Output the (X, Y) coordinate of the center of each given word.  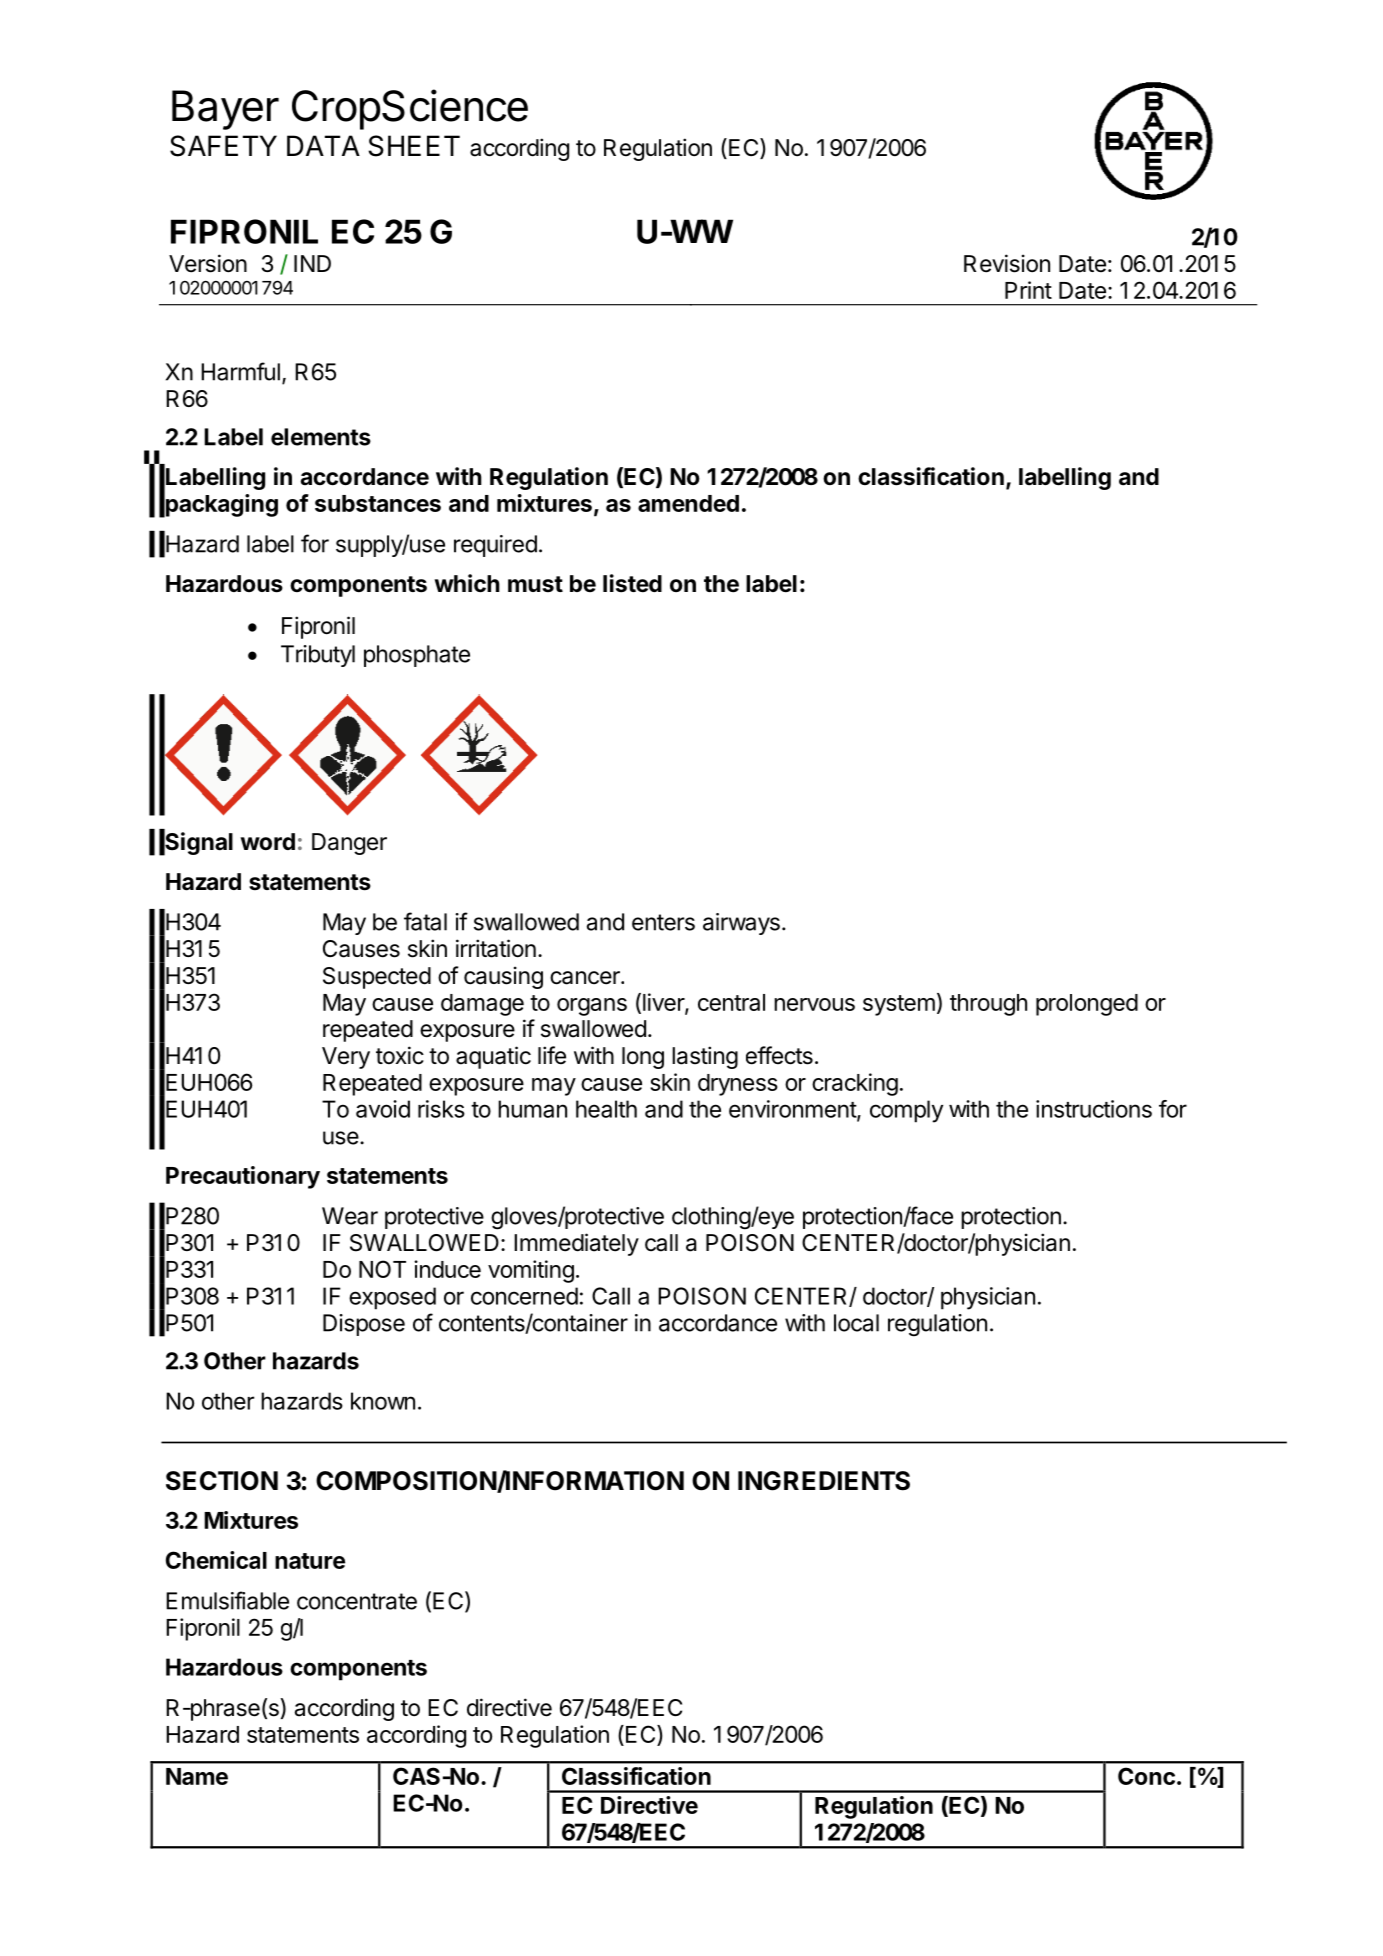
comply (906, 1111)
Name (197, 1776)
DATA (323, 145)
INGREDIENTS (824, 1481)
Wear (350, 1216)
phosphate (417, 656)
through (988, 1005)
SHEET (414, 146)
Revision (1007, 263)
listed (632, 583)
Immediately (576, 1244)
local (856, 1323)
